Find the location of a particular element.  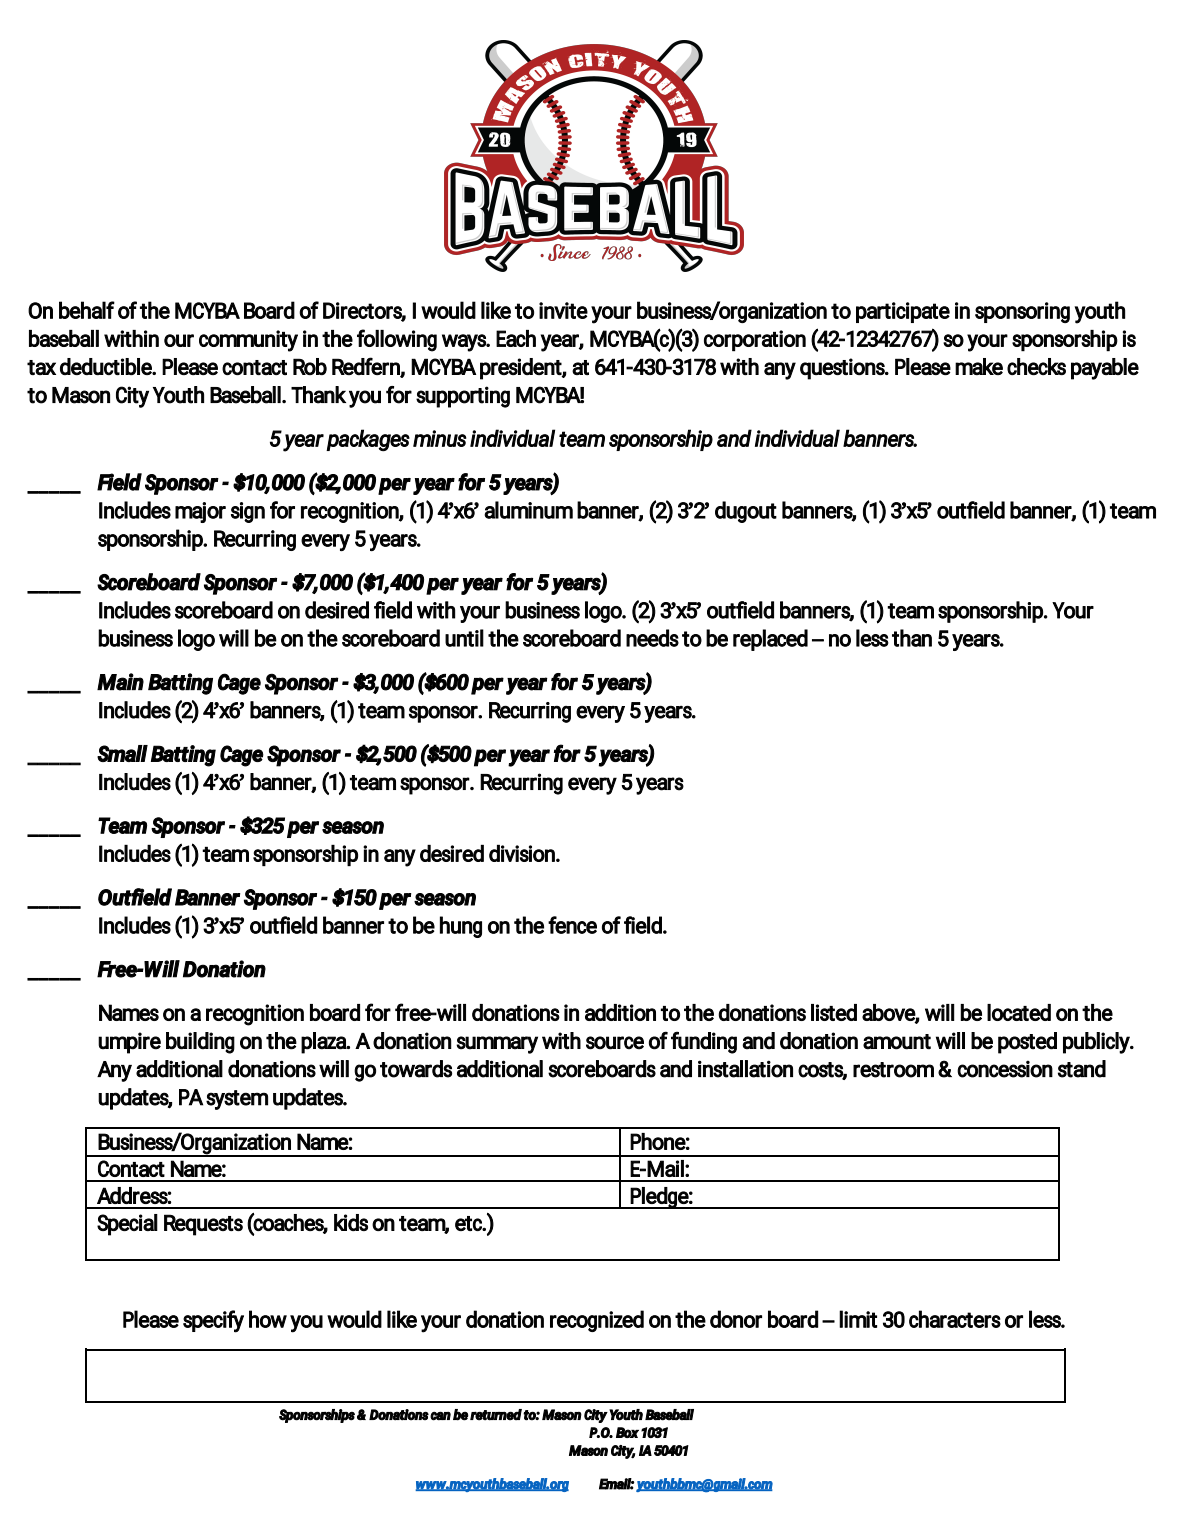

specify is located at coordinates (213, 1321).
